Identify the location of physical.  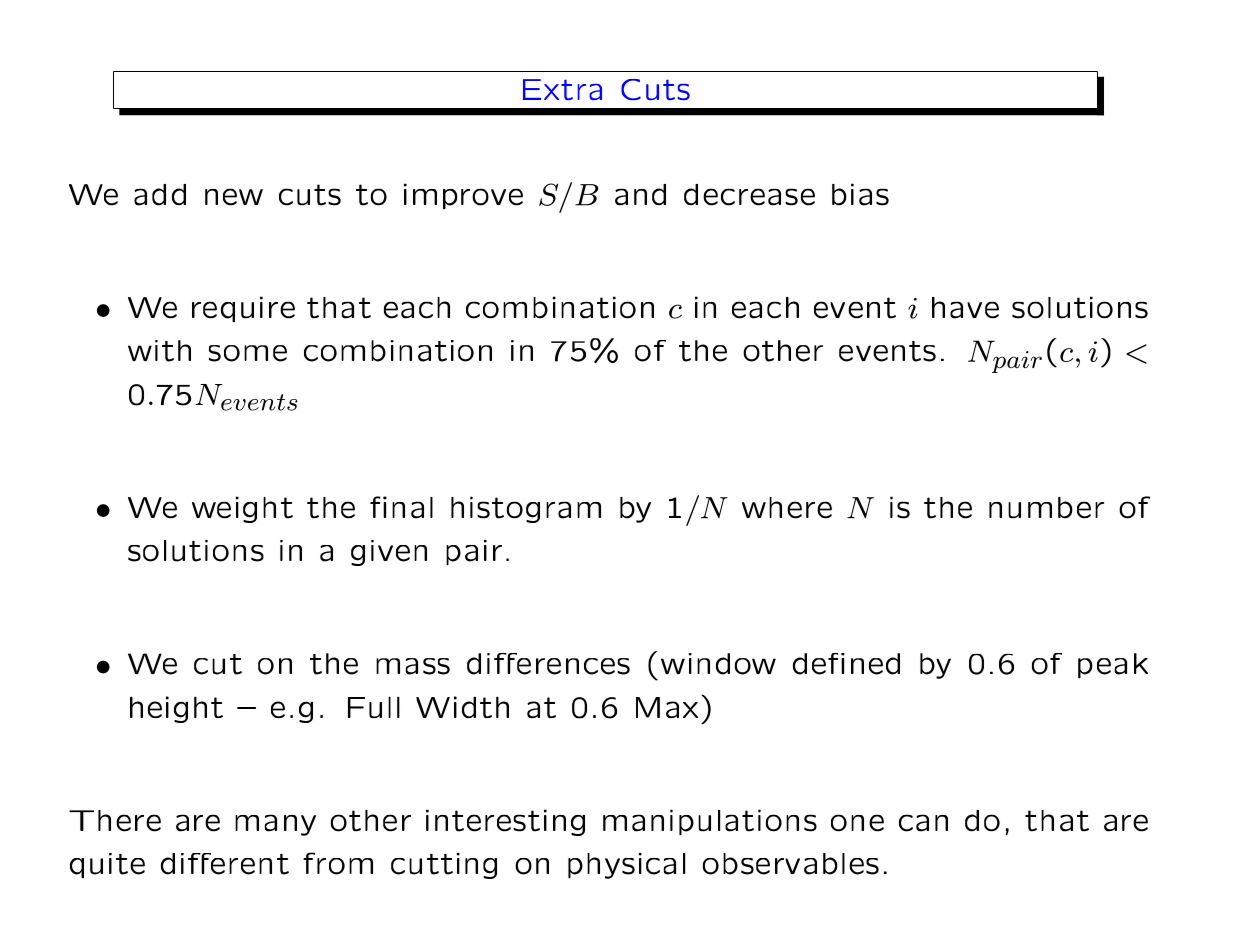
(626, 866).
